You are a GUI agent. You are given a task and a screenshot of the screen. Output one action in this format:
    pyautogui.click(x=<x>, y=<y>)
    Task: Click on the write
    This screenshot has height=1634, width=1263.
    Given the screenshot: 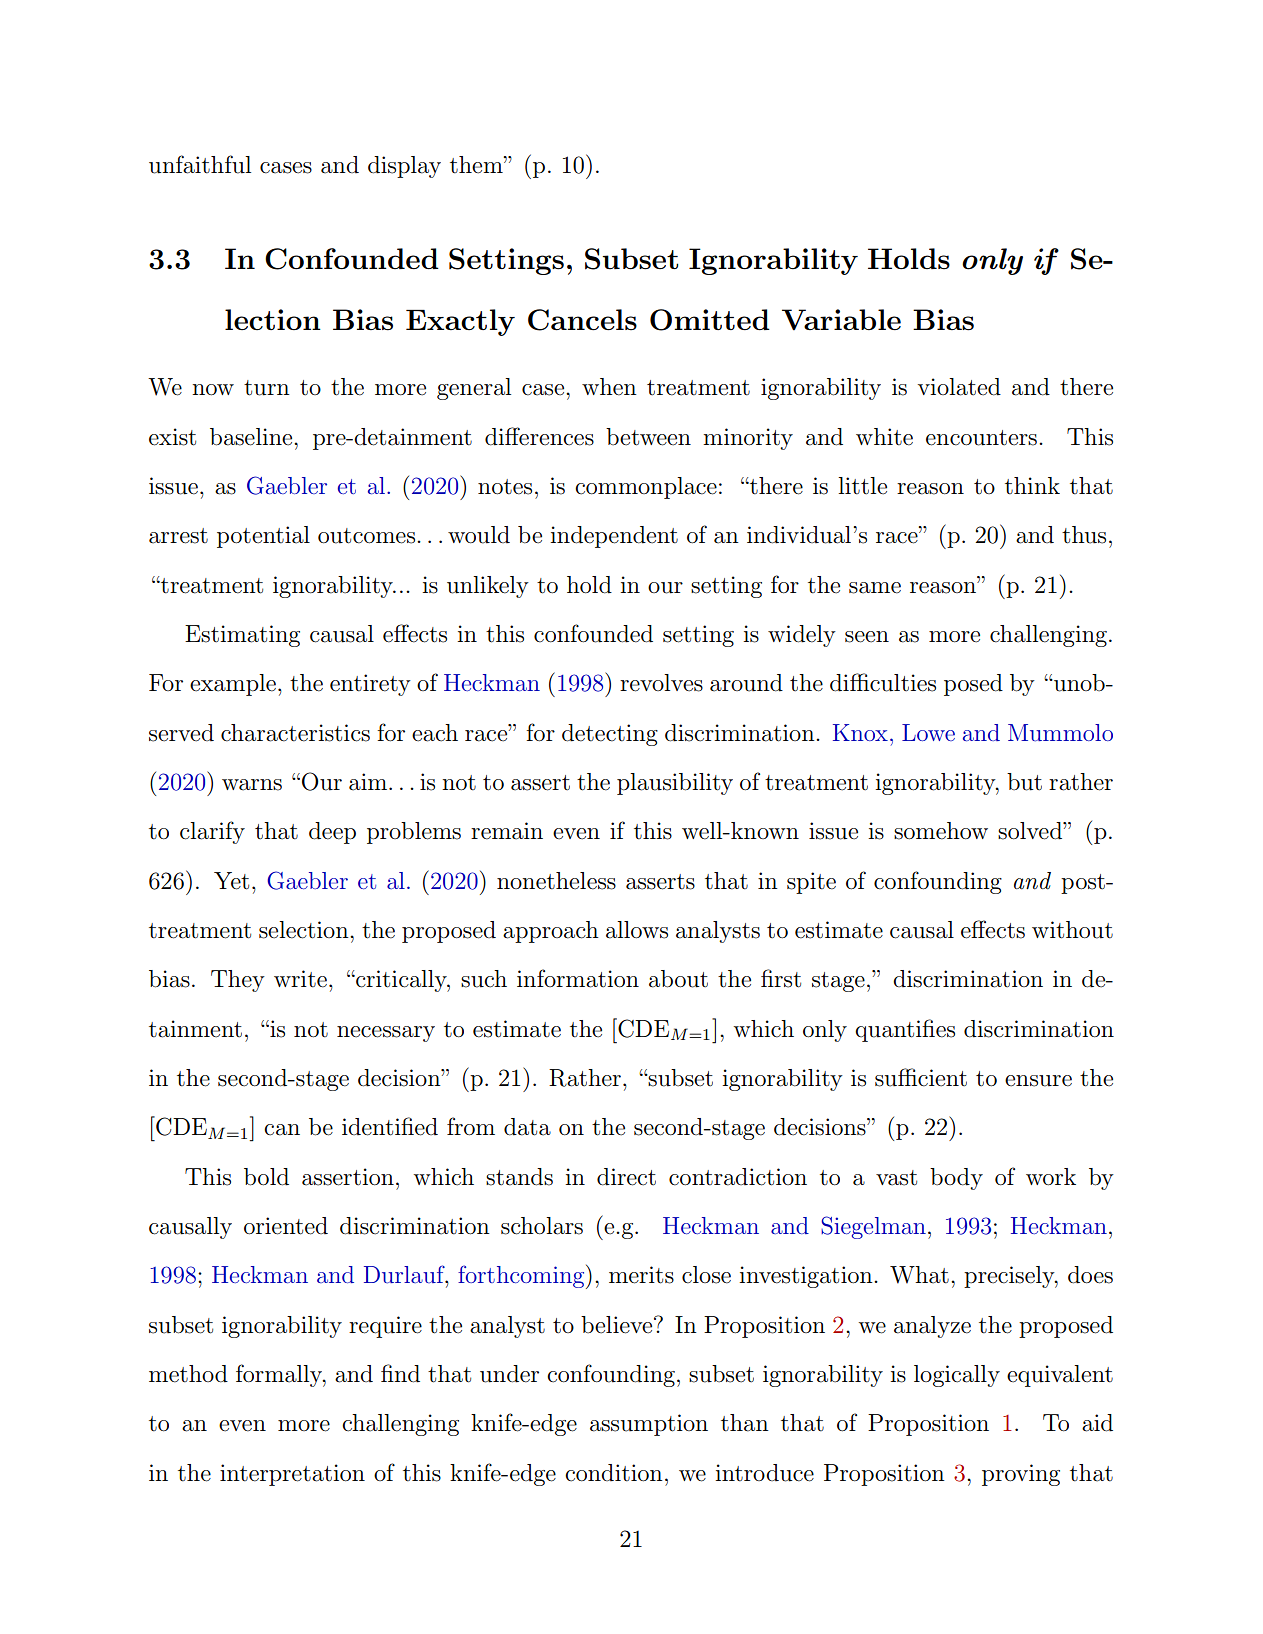 What is the action you would take?
    pyautogui.click(x=300, y=979)
